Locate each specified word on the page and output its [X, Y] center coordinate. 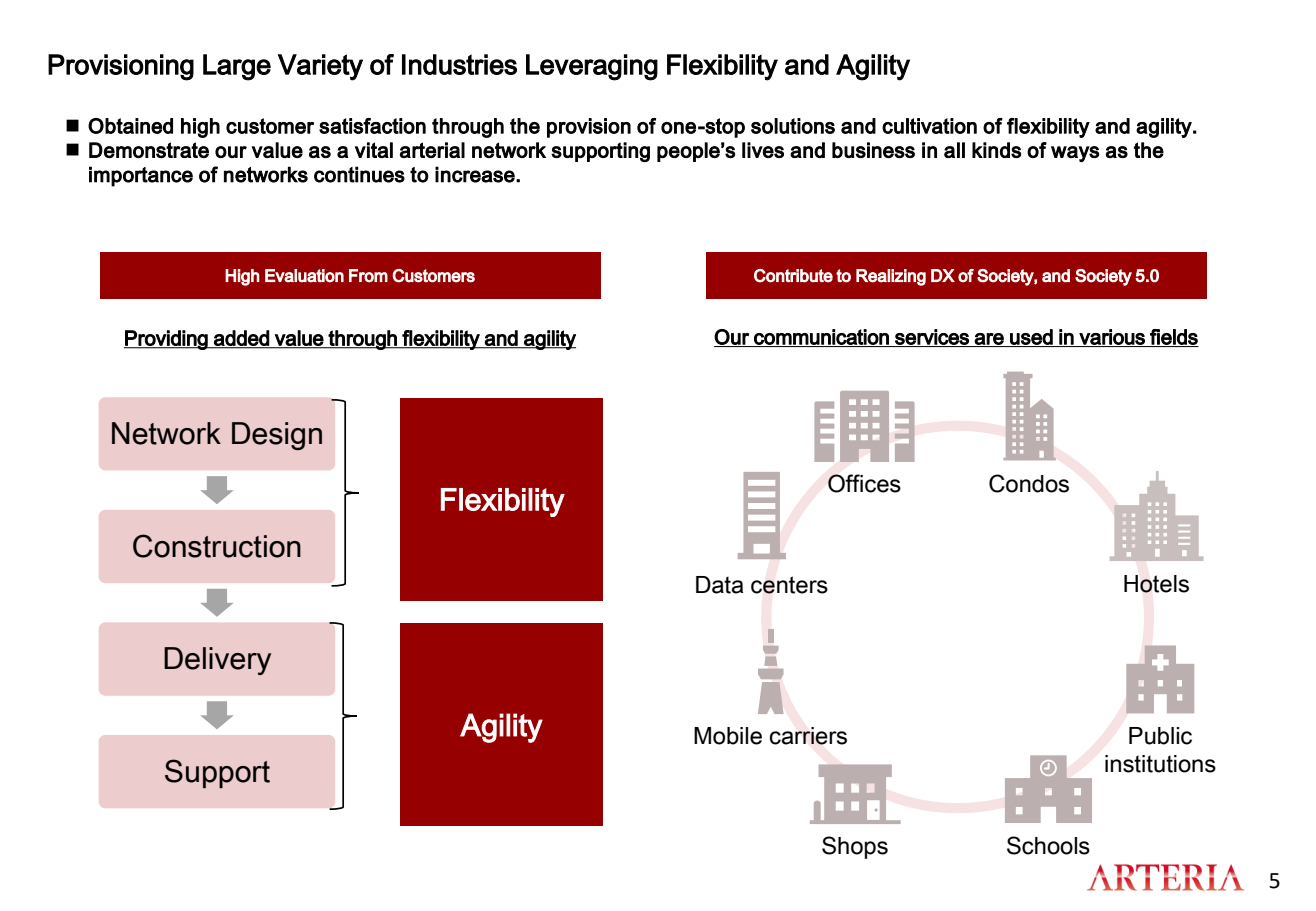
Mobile [728, 736]
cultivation [929, 126]
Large [237, 67]
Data [719, 585]
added [241, 339]
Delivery [217, 661]
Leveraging [592, 67]
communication [821, 338]
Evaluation [304, 276]
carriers [808, 736]
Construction [217, 546]
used [1031, 338]
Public [1160, 736]
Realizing [891, 277]
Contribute [793, 276]
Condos [1029, 483]
